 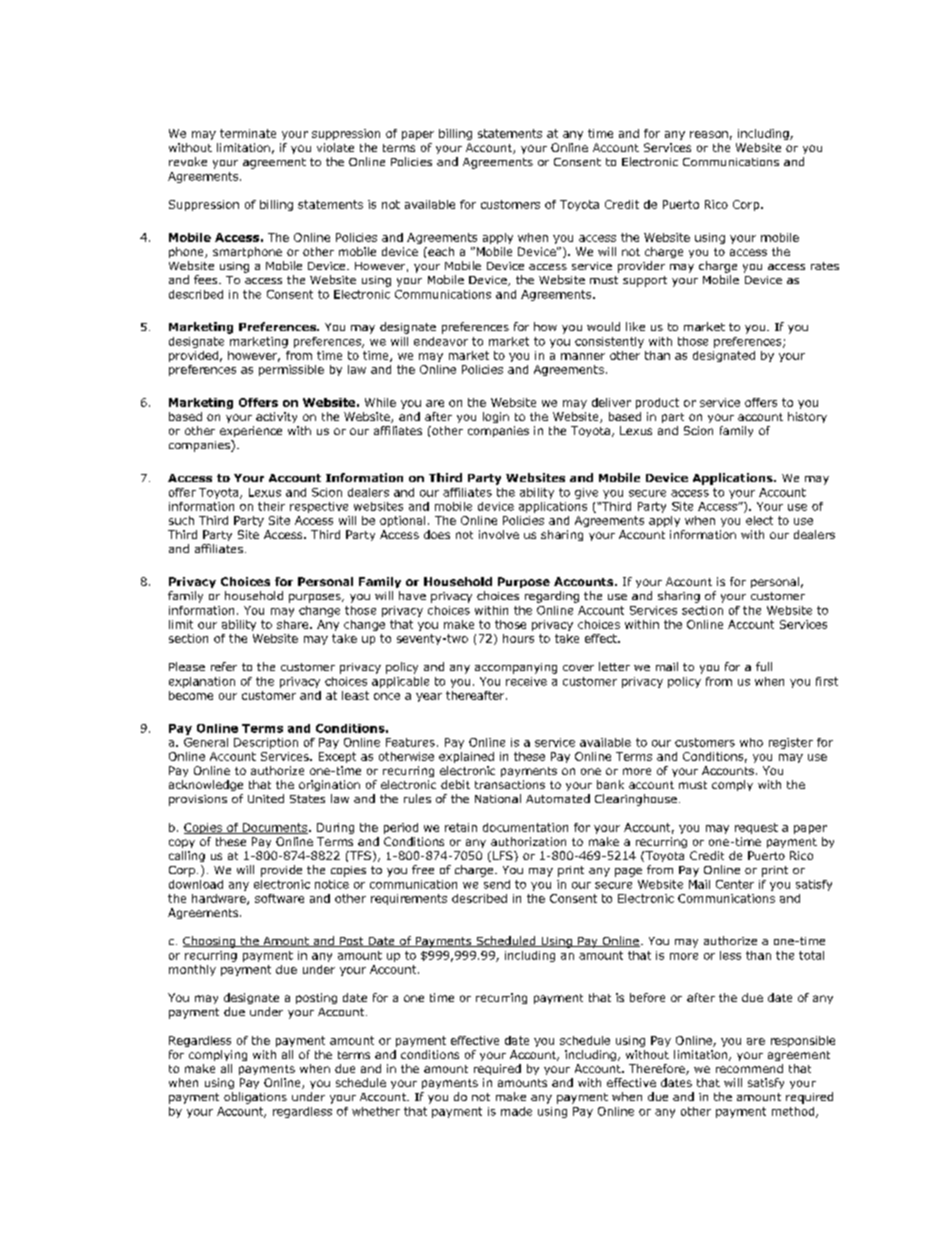 I want to click on history, so click(x=807, y=417).
